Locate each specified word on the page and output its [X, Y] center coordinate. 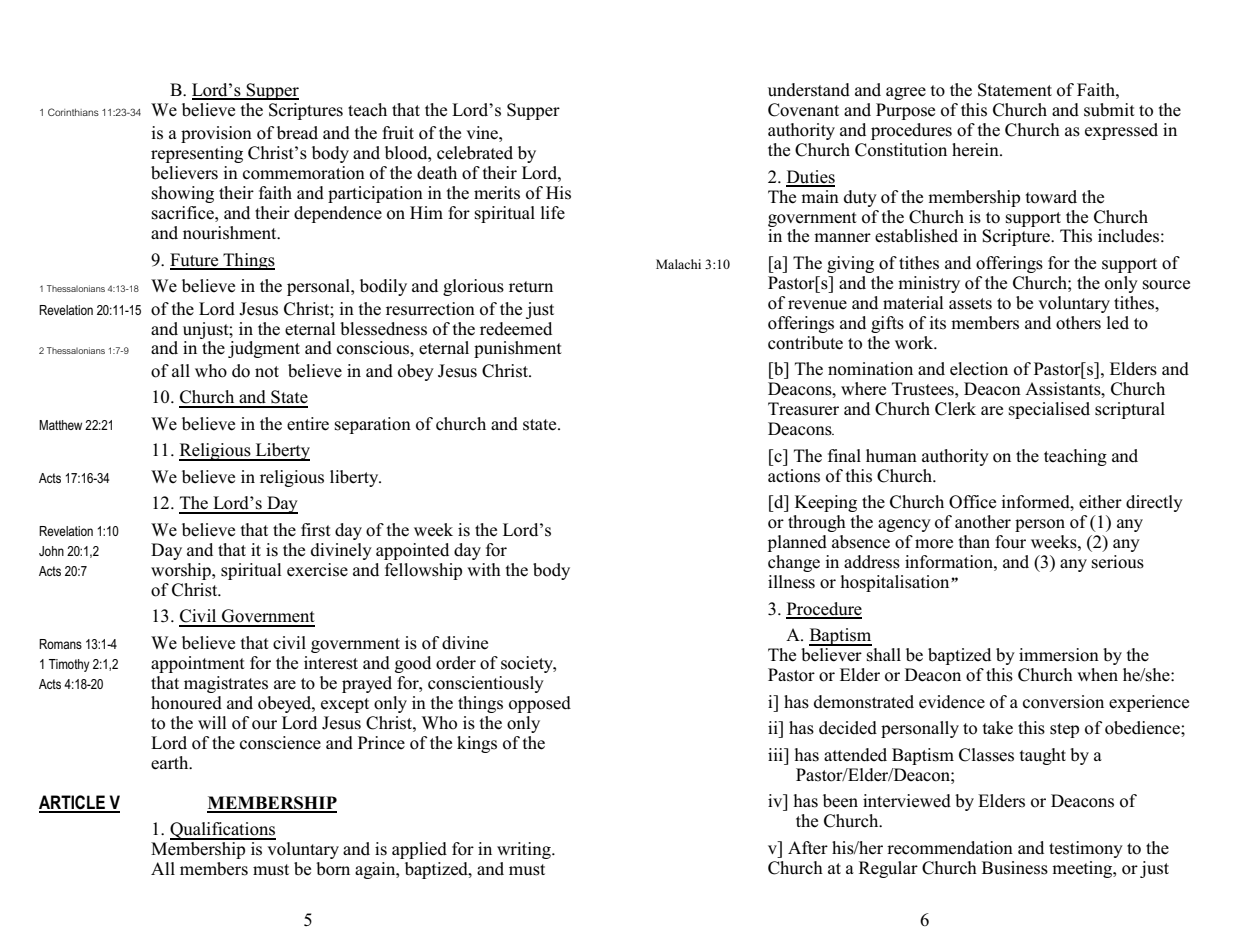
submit [1109, 110]
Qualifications [223, 831]
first [316, 530]
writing [525, 850]
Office [972, 502]
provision [216, 134]
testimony [1086, 849]
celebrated [475, 153]
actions [794, 476]
